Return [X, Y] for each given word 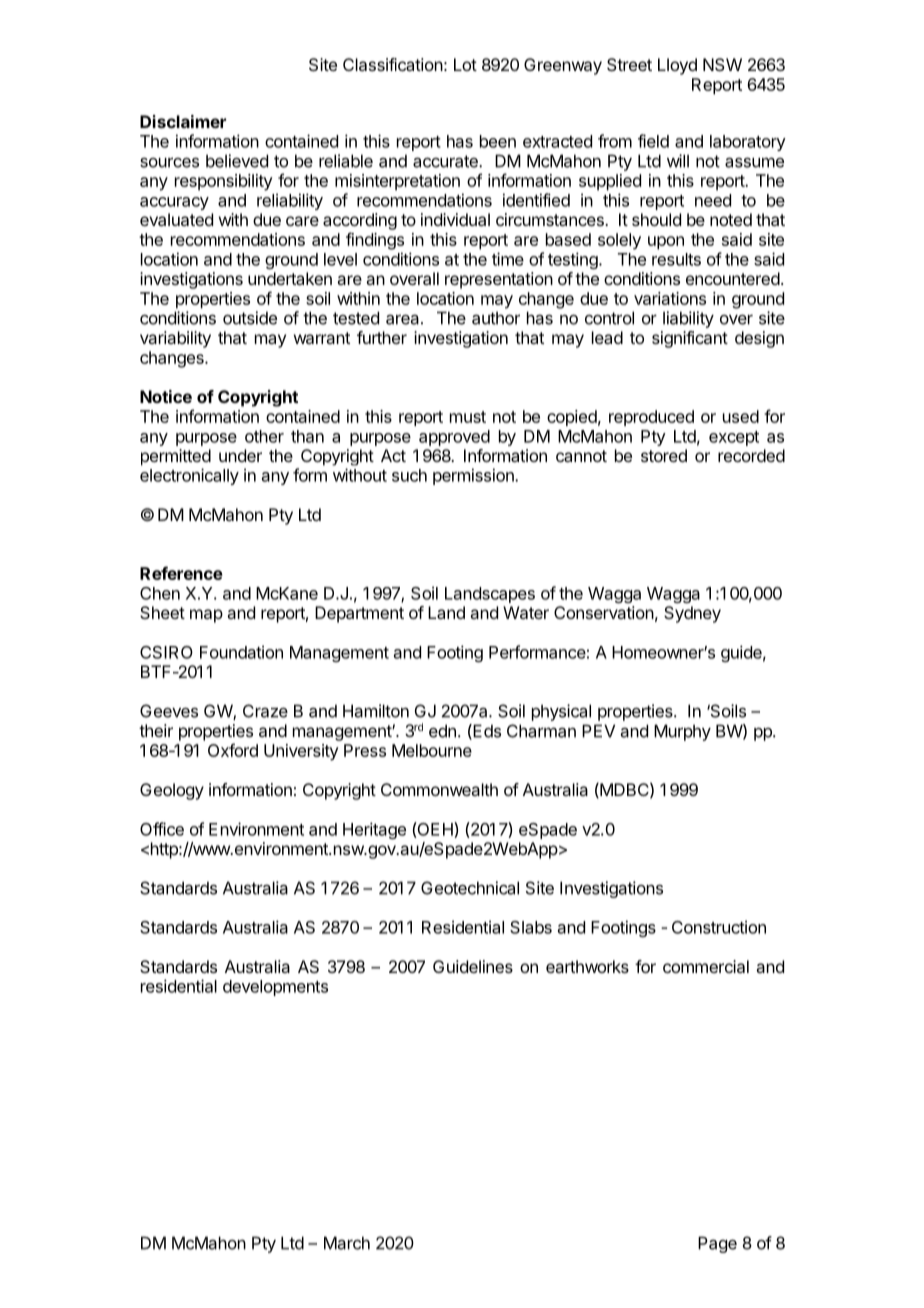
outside [250, 318]
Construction [719, 927]
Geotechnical [470, 888]
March [347, 1243]
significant [690, 339]
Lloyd [677, 66]
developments [275, 988]
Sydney [692, 614]
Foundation [241, 652]
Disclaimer [183, 121]
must [468, 417]
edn [442, 731]
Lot [465, 64]
